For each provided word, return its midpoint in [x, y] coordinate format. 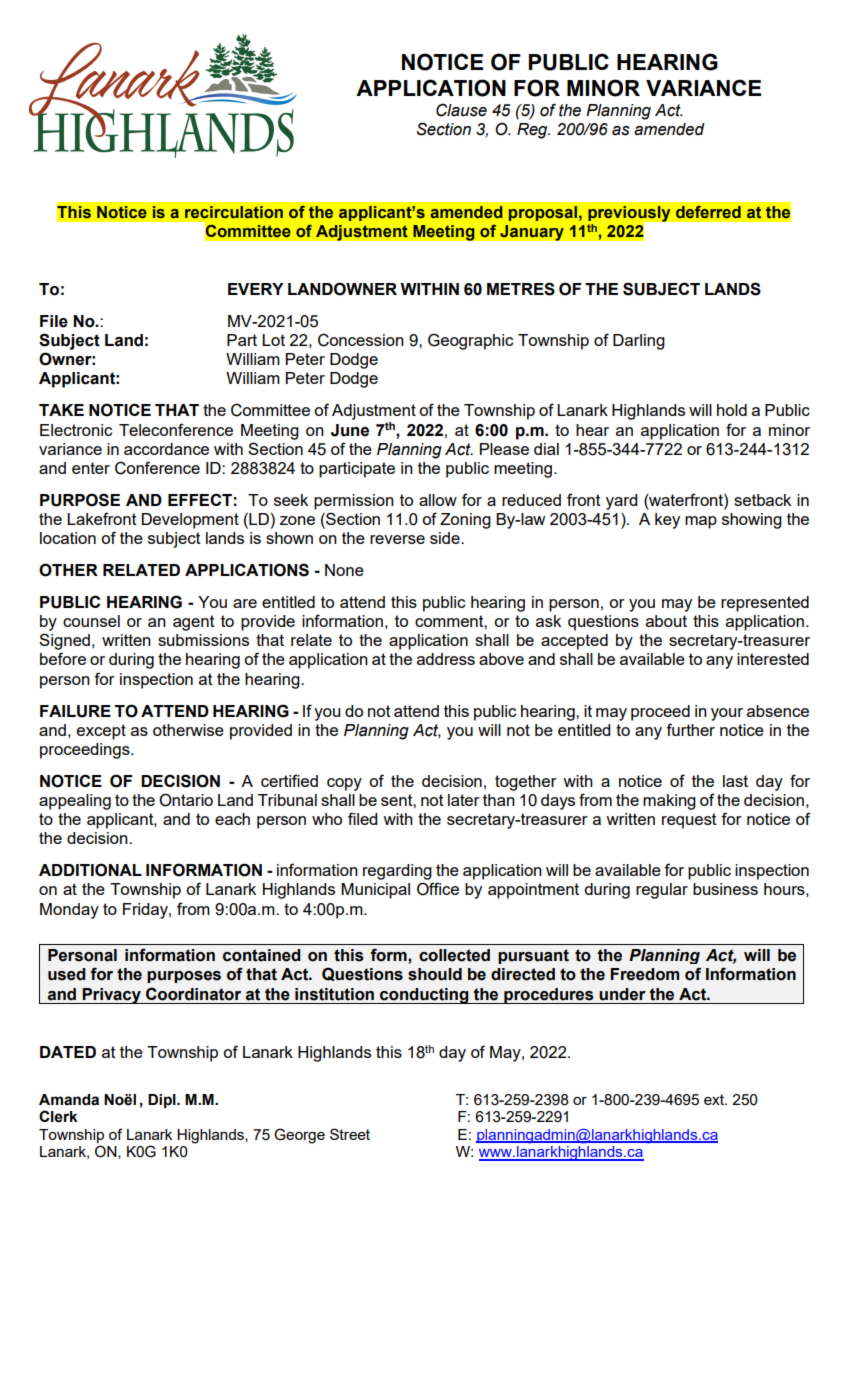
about [666, 621]
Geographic [470, 341]
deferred [708, 212]
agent [194, 623]
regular [662, 891]
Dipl [163, 1101]
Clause [461, 110]
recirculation [234, 212]
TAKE [61, 410]
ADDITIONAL [90, 870]
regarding [397, 872]
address [446, 659]
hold [732, 410]
